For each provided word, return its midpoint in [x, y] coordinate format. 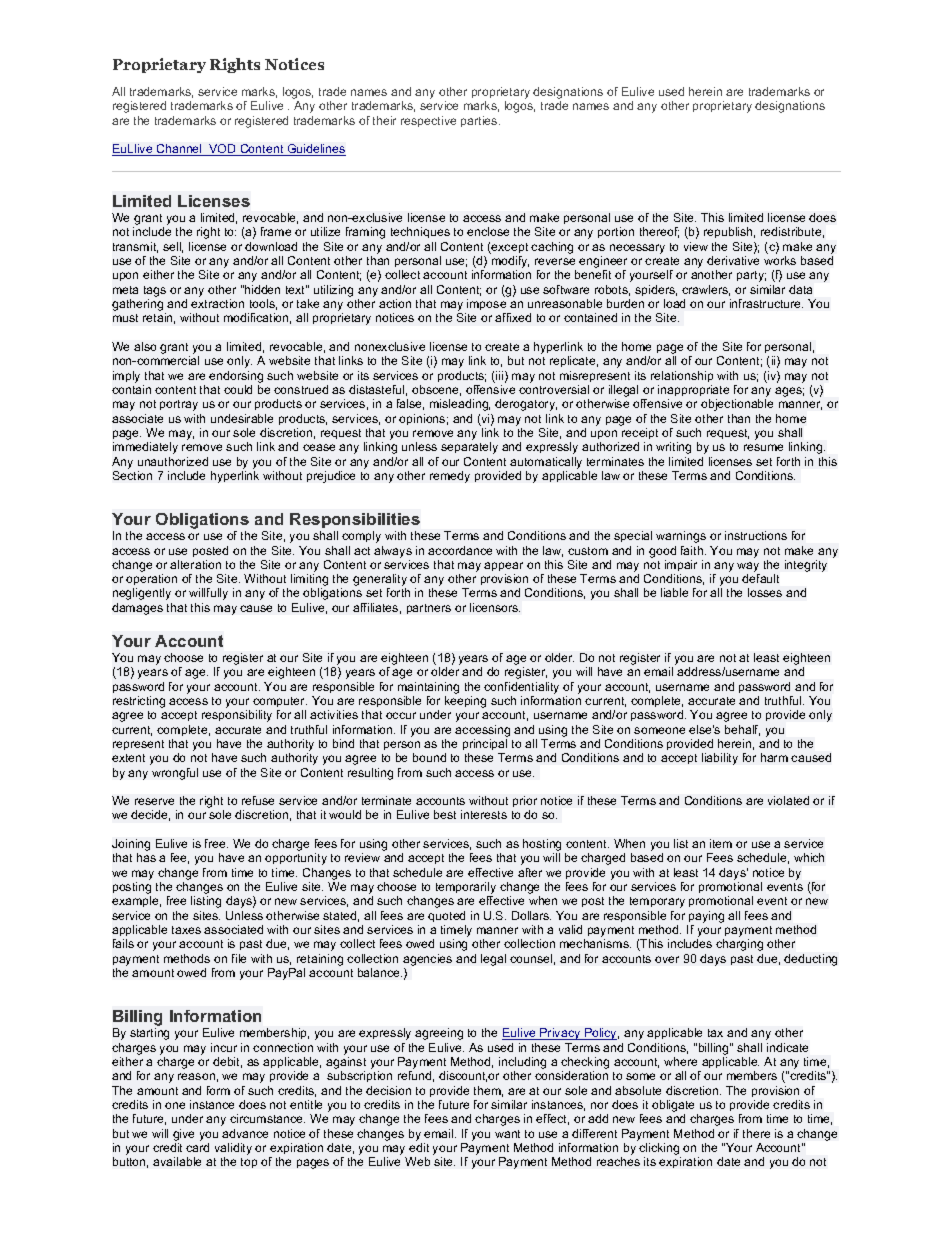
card [197, 1147]
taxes [186, 930]
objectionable [737, 405]
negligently [142, 594]
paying [706, 917]
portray [179, 405]
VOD [222, 150]
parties [480, 121]
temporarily [466, 889]
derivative [733, 260]
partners [429, 609]
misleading [460, 405]
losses [765, 592]
